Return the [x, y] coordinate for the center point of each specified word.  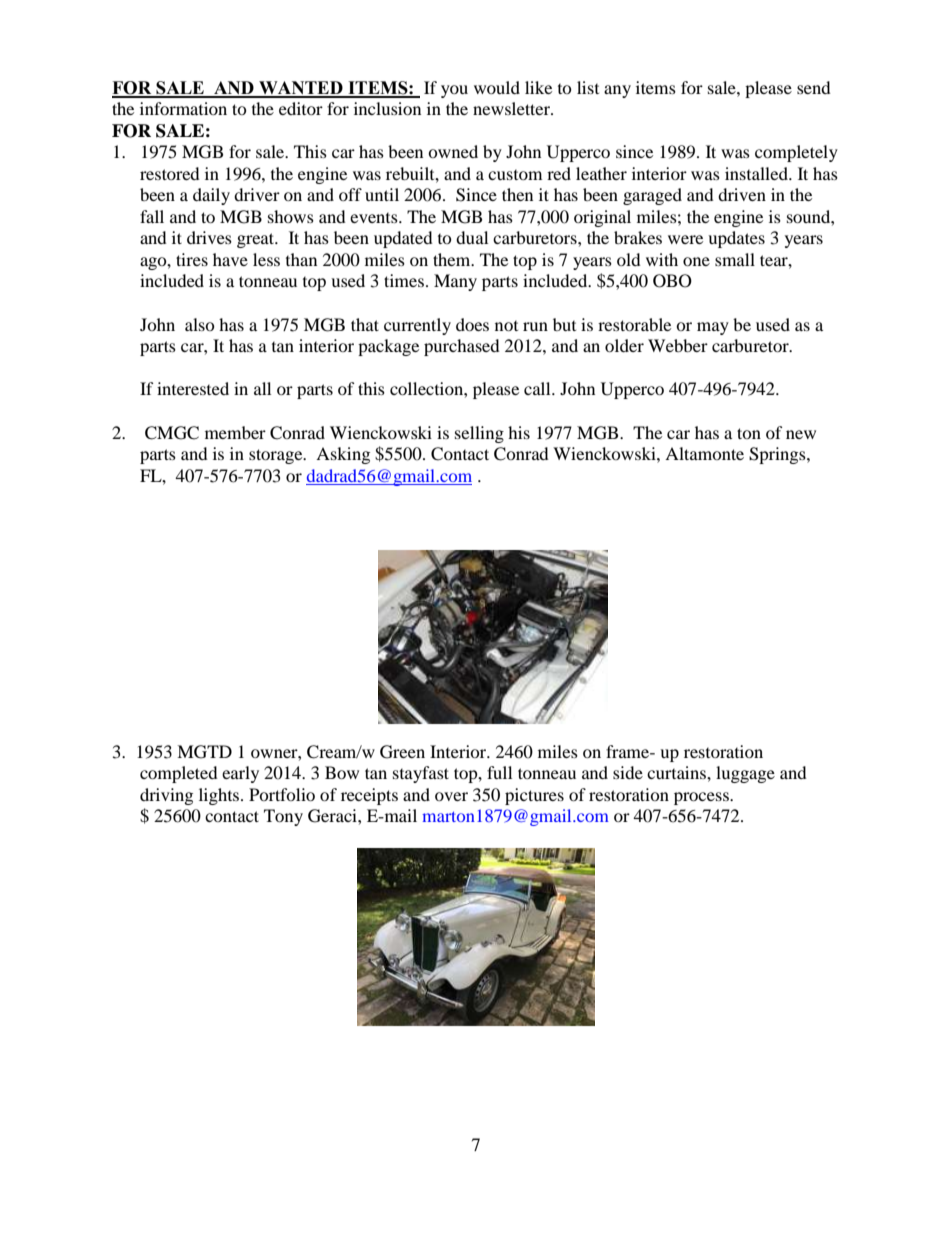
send [814, 87]
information [183, 108]
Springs [778, 455]
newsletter [512, 108]
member [235, 432]
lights [220, 796]
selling [479, 434]
